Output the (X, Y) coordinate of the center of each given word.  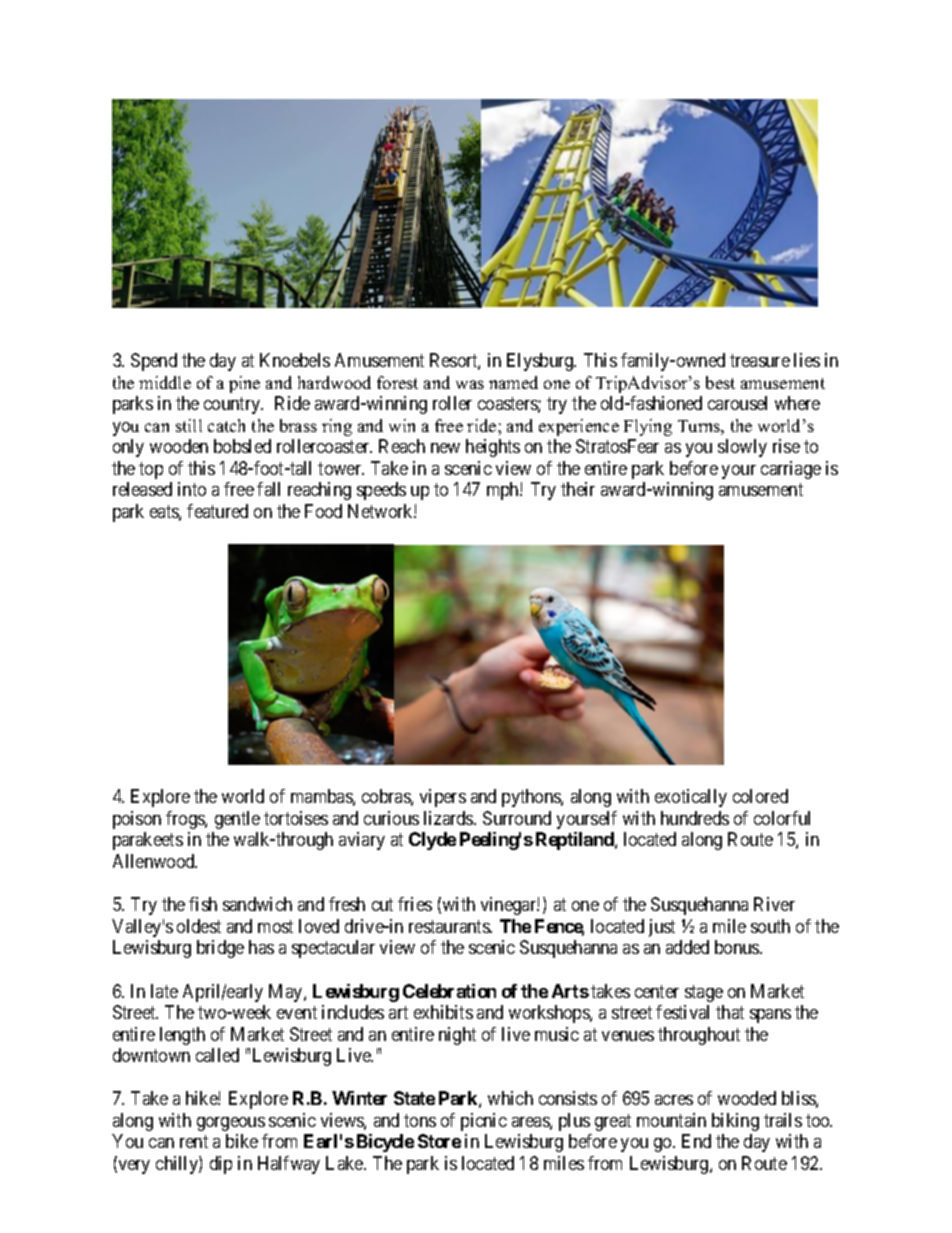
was (470, 384)
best (720, 382)
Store (439, 1141)
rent (194, 1141)
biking (735, 1122)
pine (244, 384)
